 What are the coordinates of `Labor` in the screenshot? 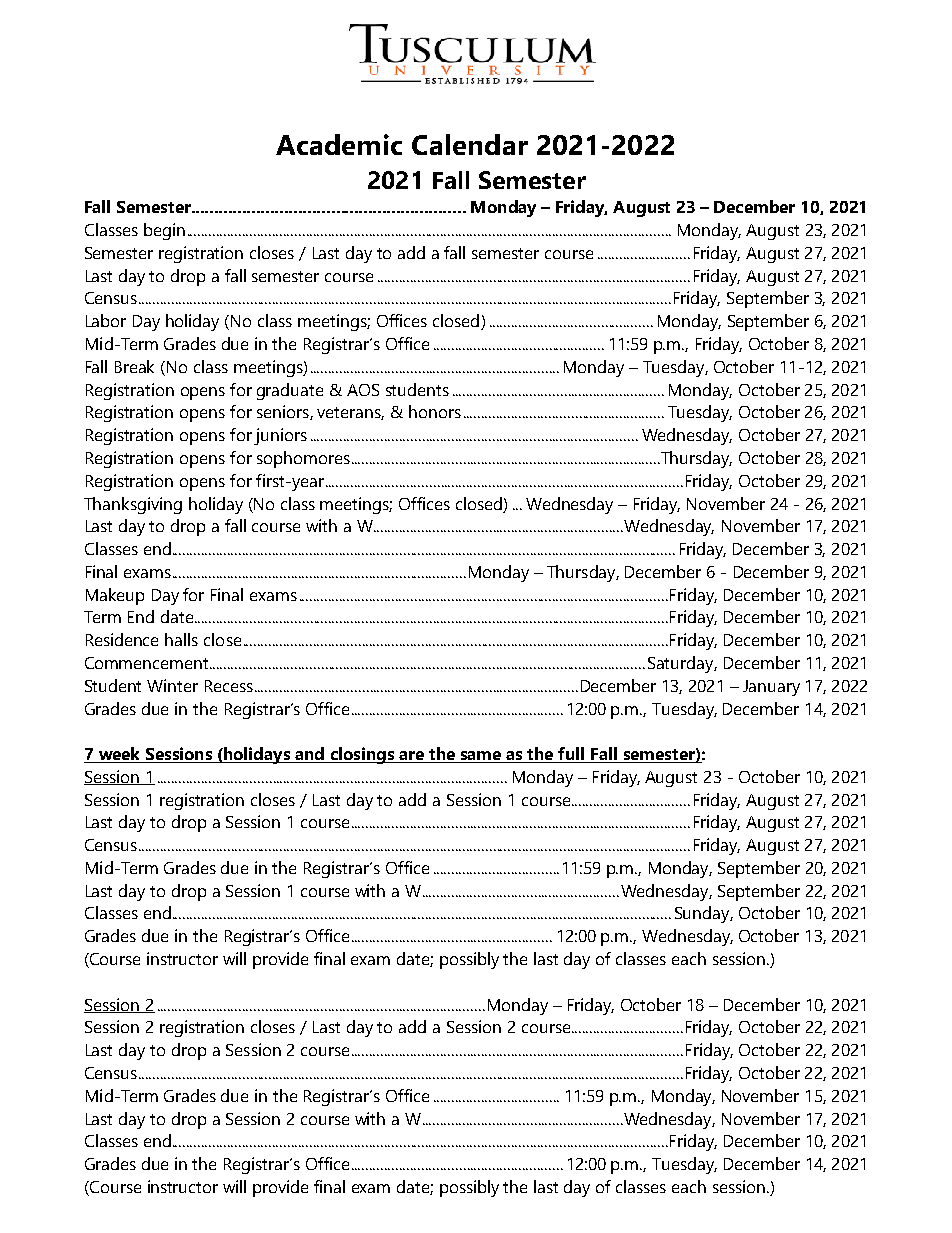 It's located at (106, 320).
